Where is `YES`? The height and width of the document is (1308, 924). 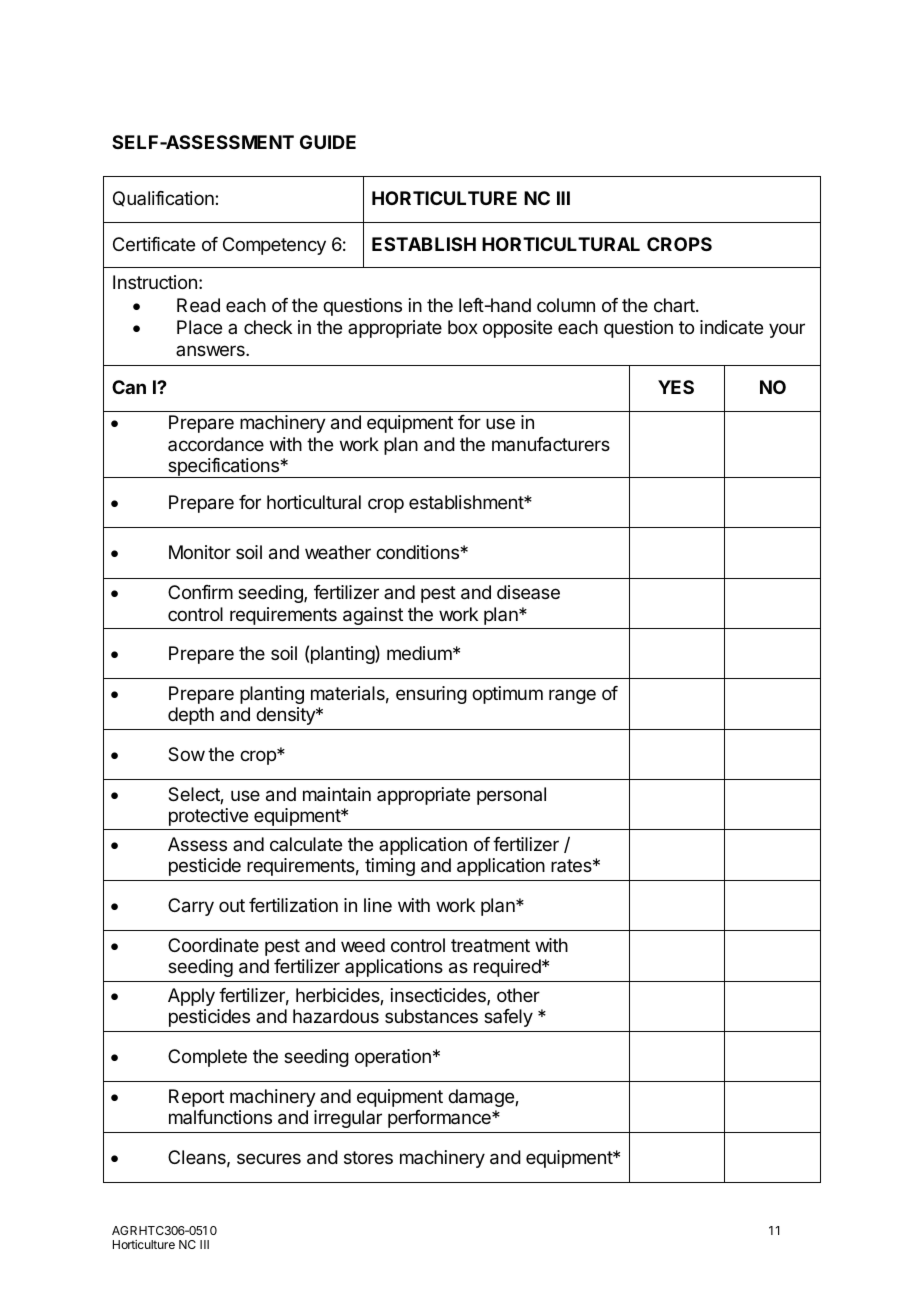
YES is located at coordinates (676, 387).
